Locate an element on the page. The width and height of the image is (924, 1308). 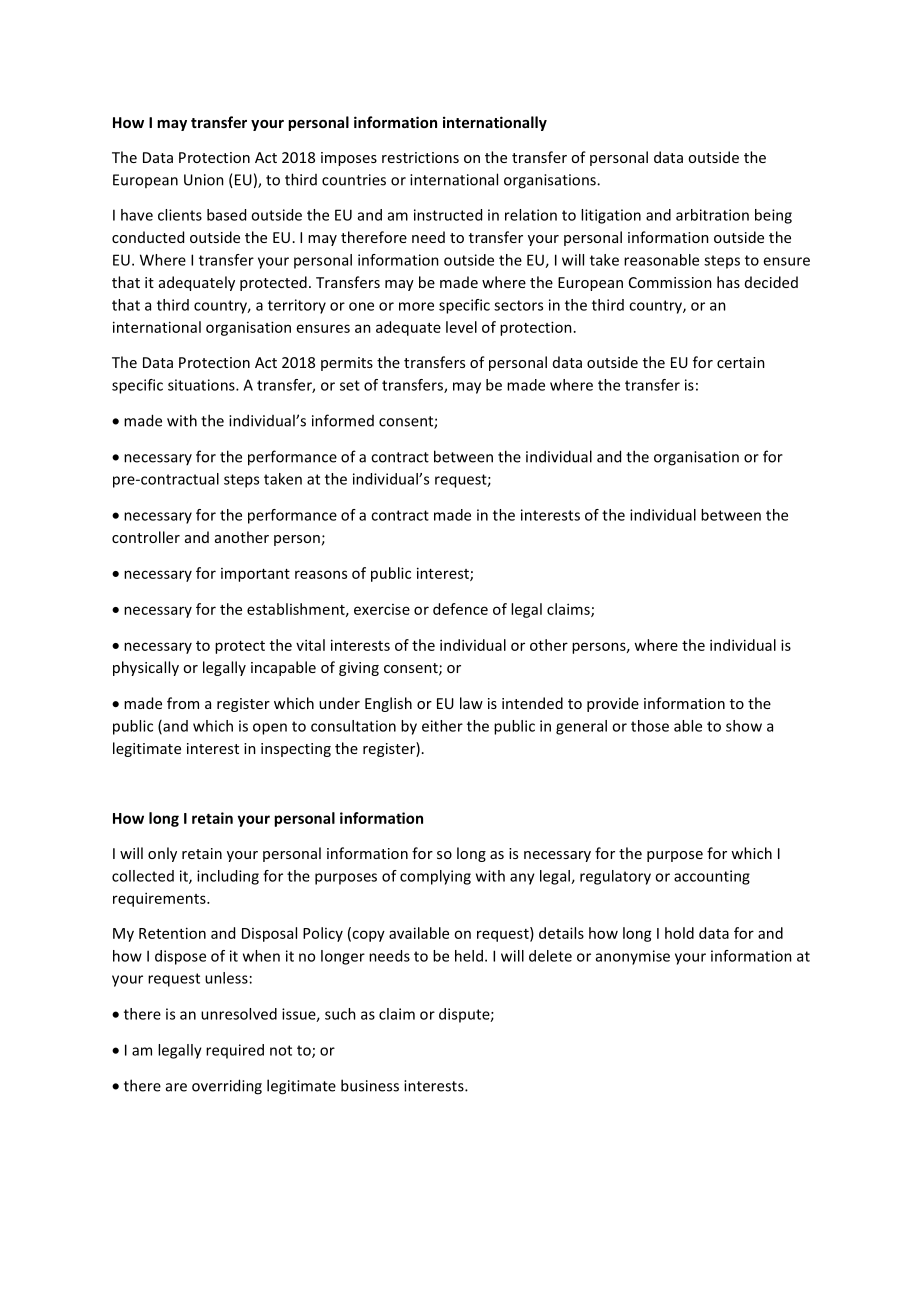
hold is located at coordinates (679, 933).
